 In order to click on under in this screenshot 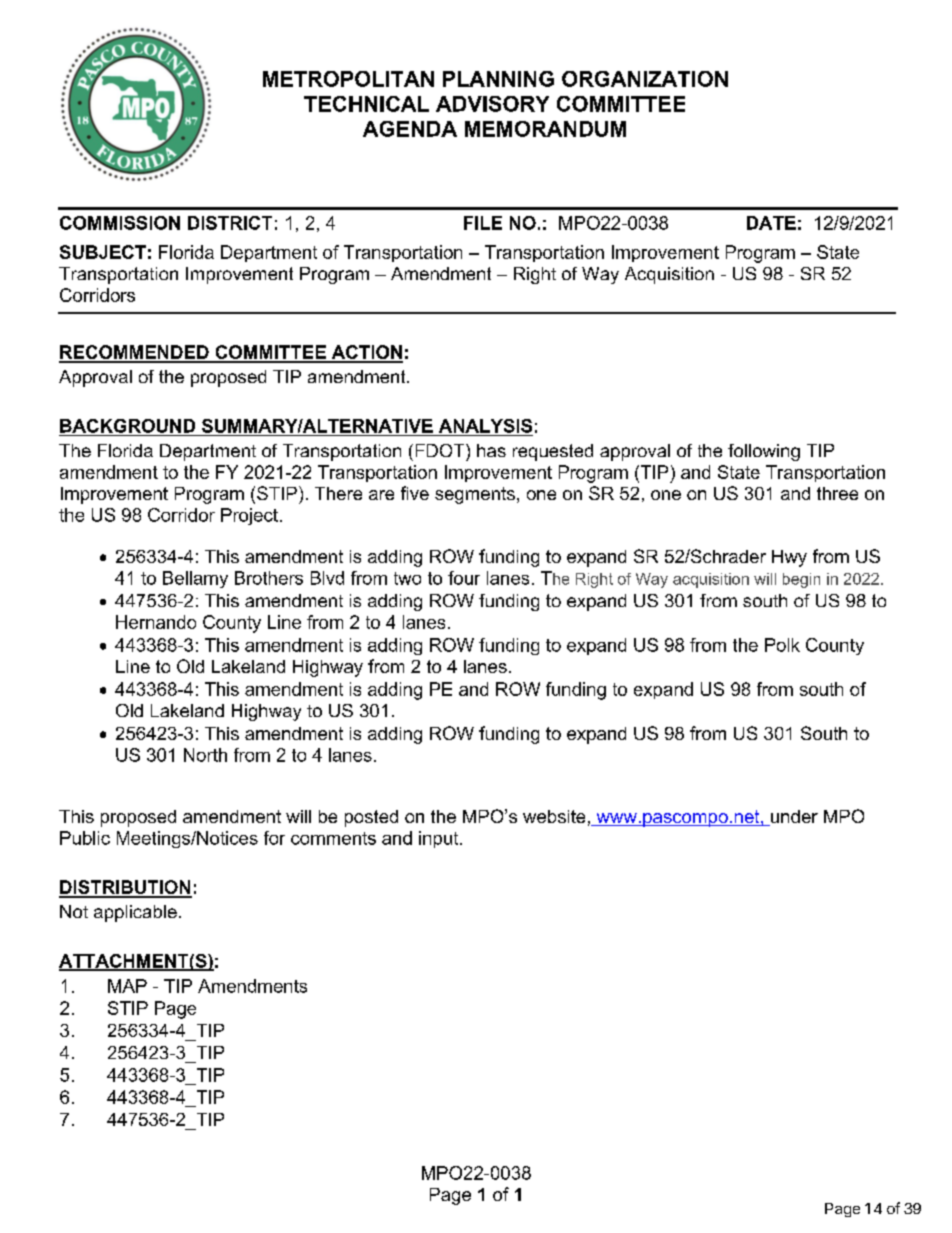, I will do `click(793, 818)`.
